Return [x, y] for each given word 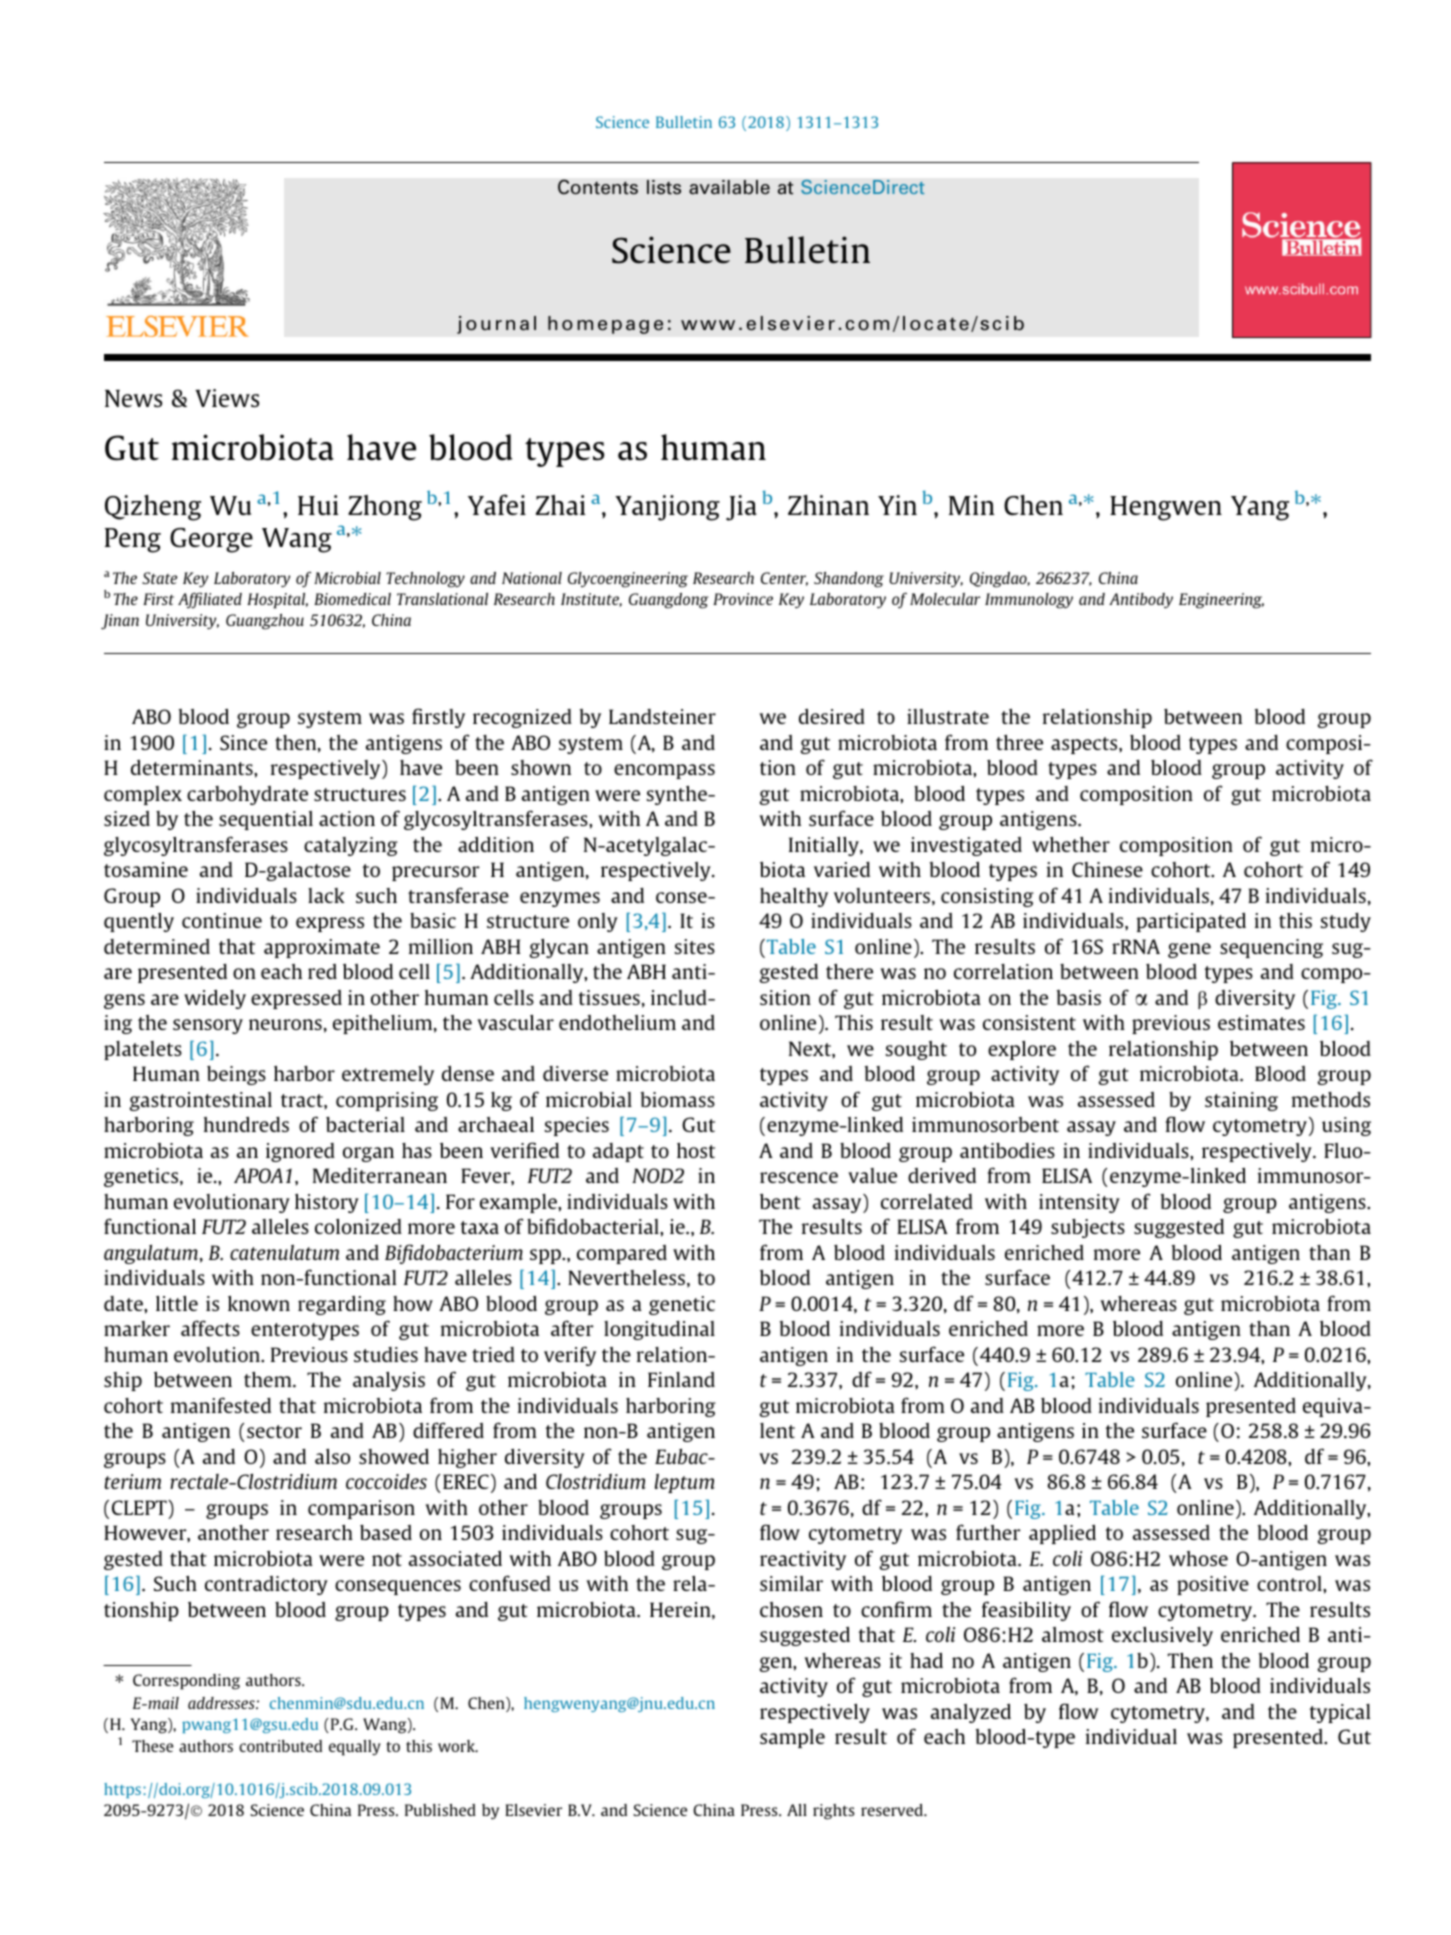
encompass [664, 771]
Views [227, 398]
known [259, 1303]
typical [1340, 1713]
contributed [280, 1746]
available [729, 187]
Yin [897, 505]
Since [243, 742]
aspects [1085, 745]
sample [792, 1738]
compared [622, 1254]
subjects [1088, 1228]
